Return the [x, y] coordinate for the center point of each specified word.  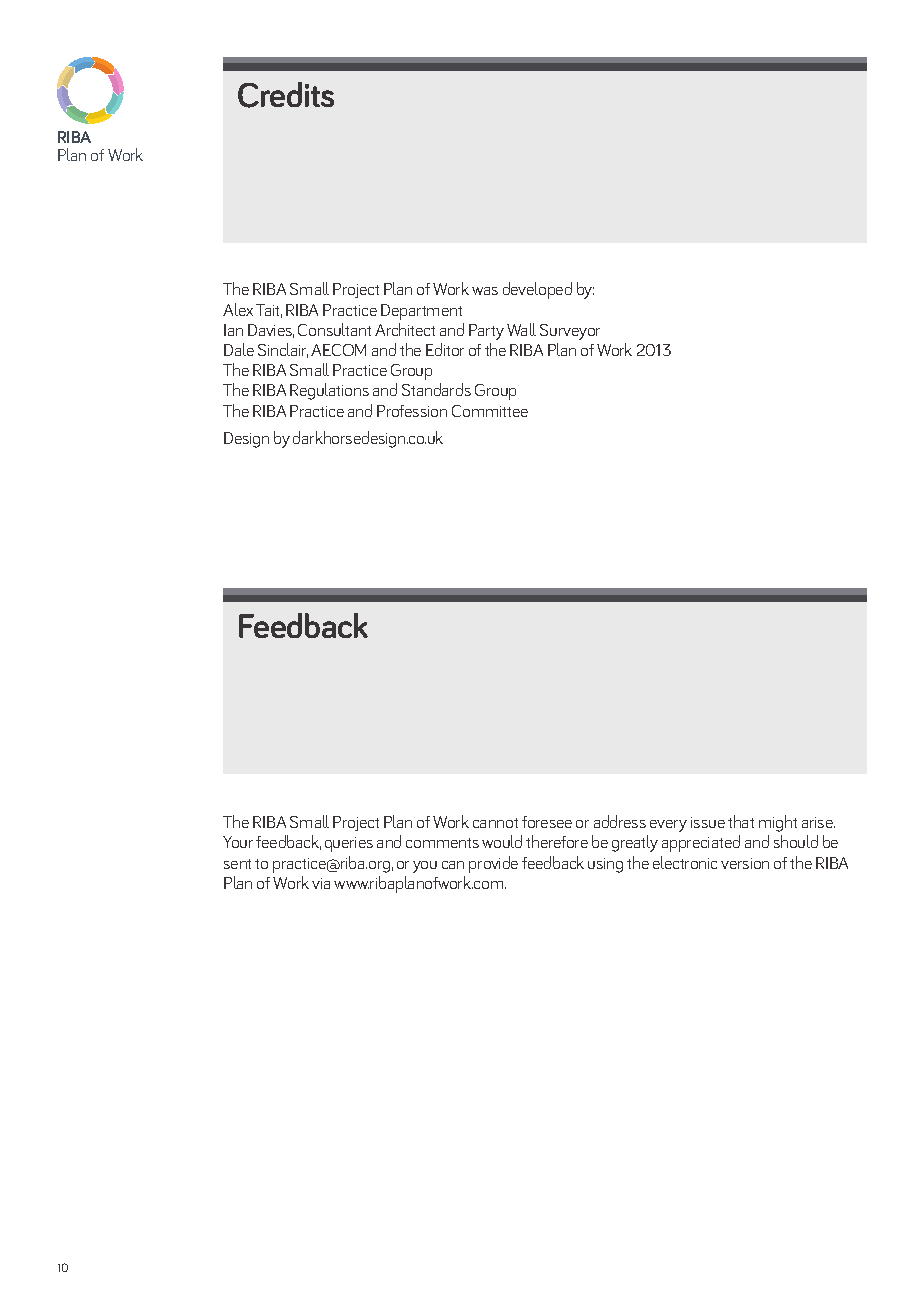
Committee [490, 411]
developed [537, 290]
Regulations [329, 391]
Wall [521, 329]
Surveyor [570, 332]
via [321, 883]
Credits [286, 95]
